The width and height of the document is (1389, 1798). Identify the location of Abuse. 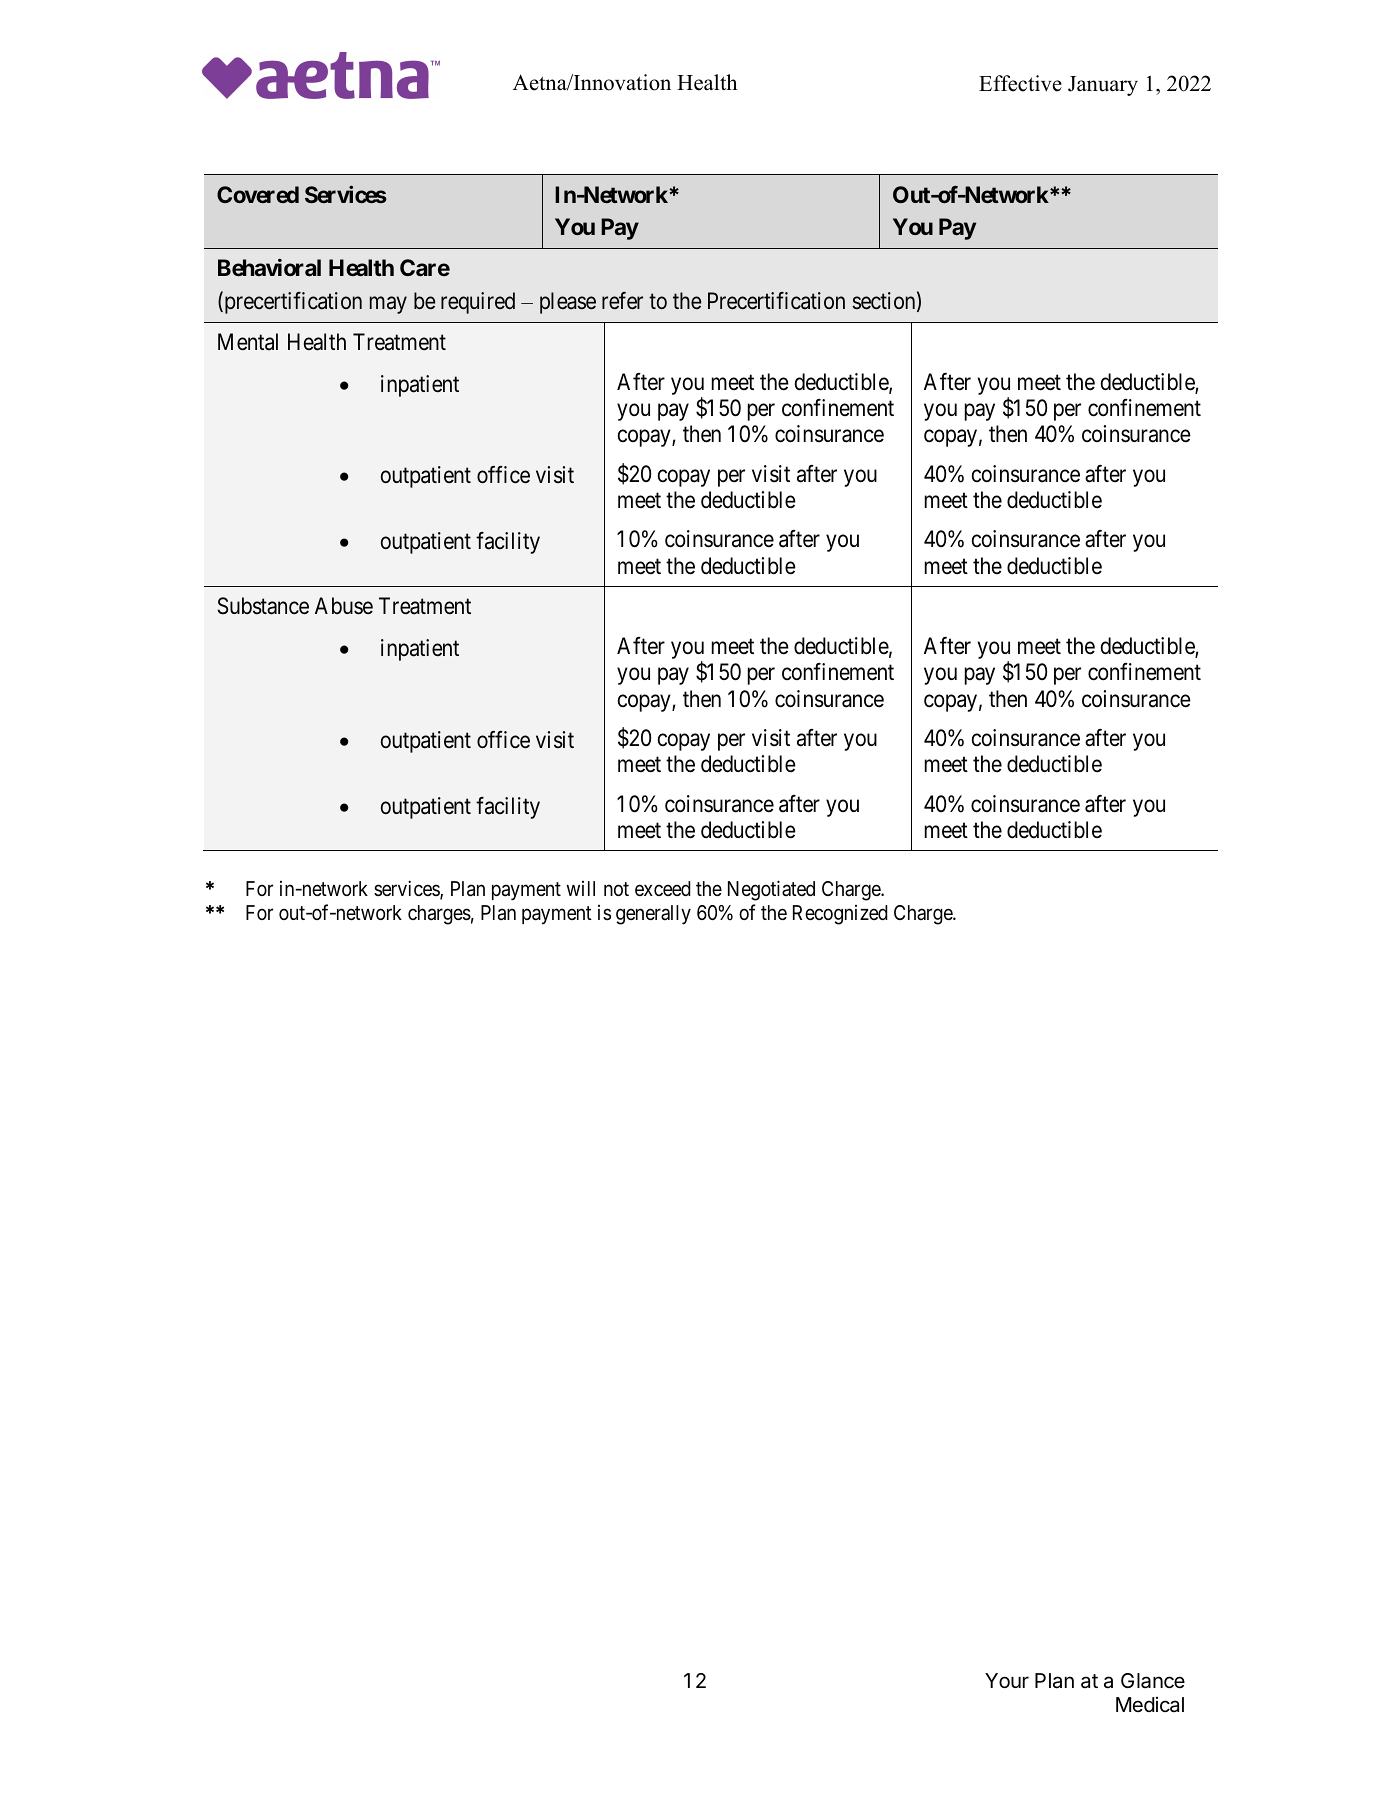
(344, 606).
